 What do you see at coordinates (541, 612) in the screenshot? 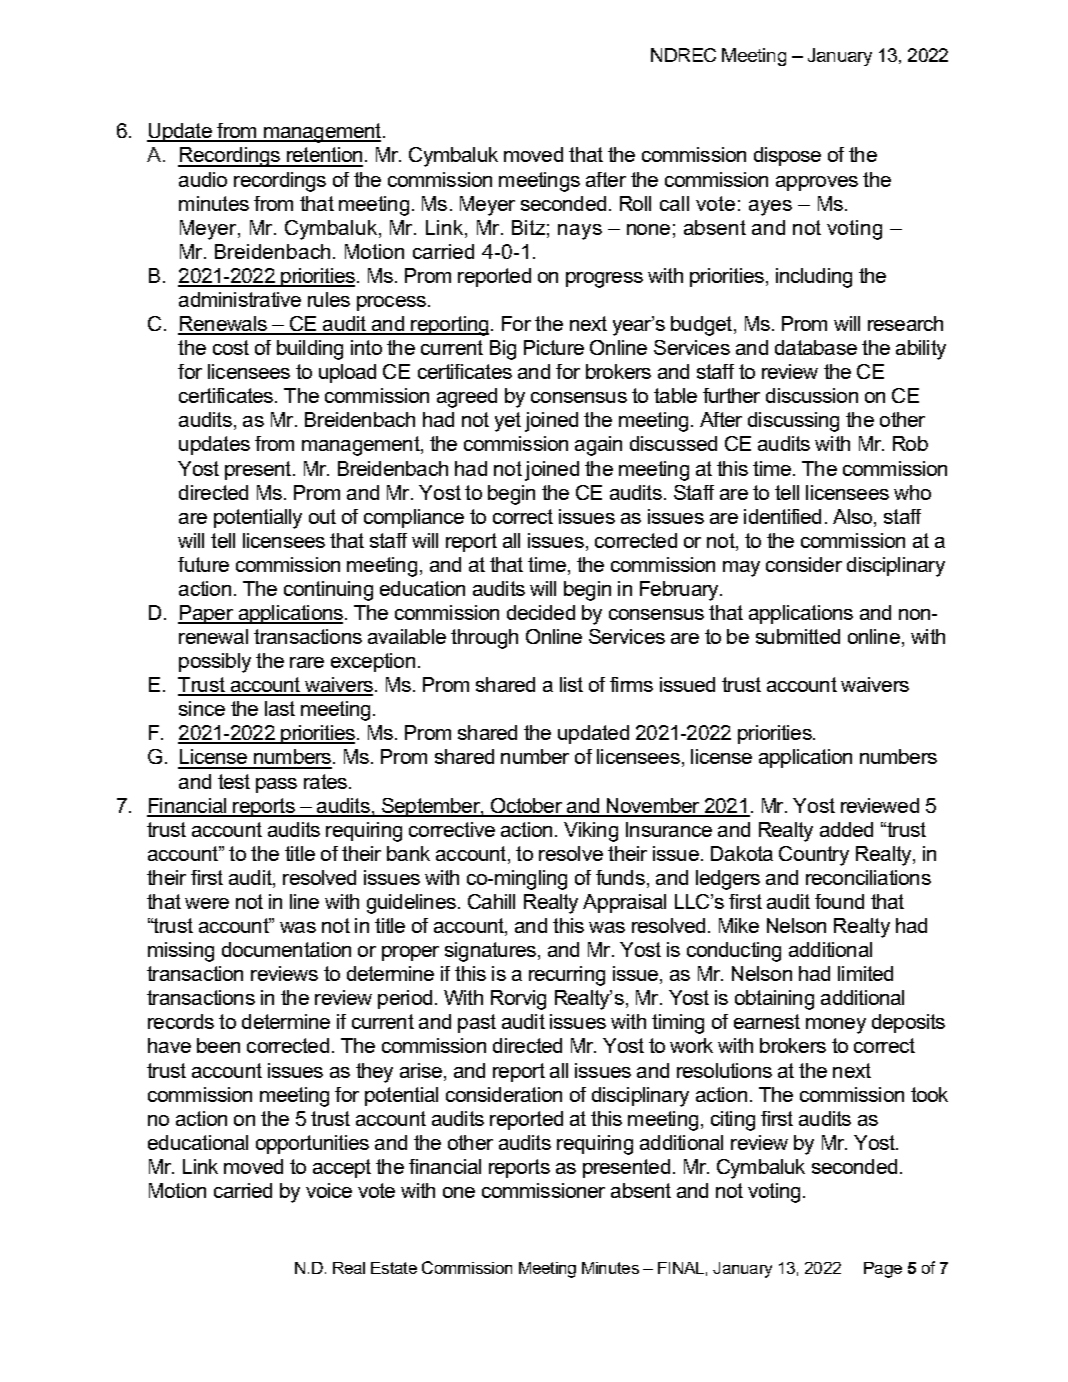
I see `decided` at bounding box center [541, 612].
